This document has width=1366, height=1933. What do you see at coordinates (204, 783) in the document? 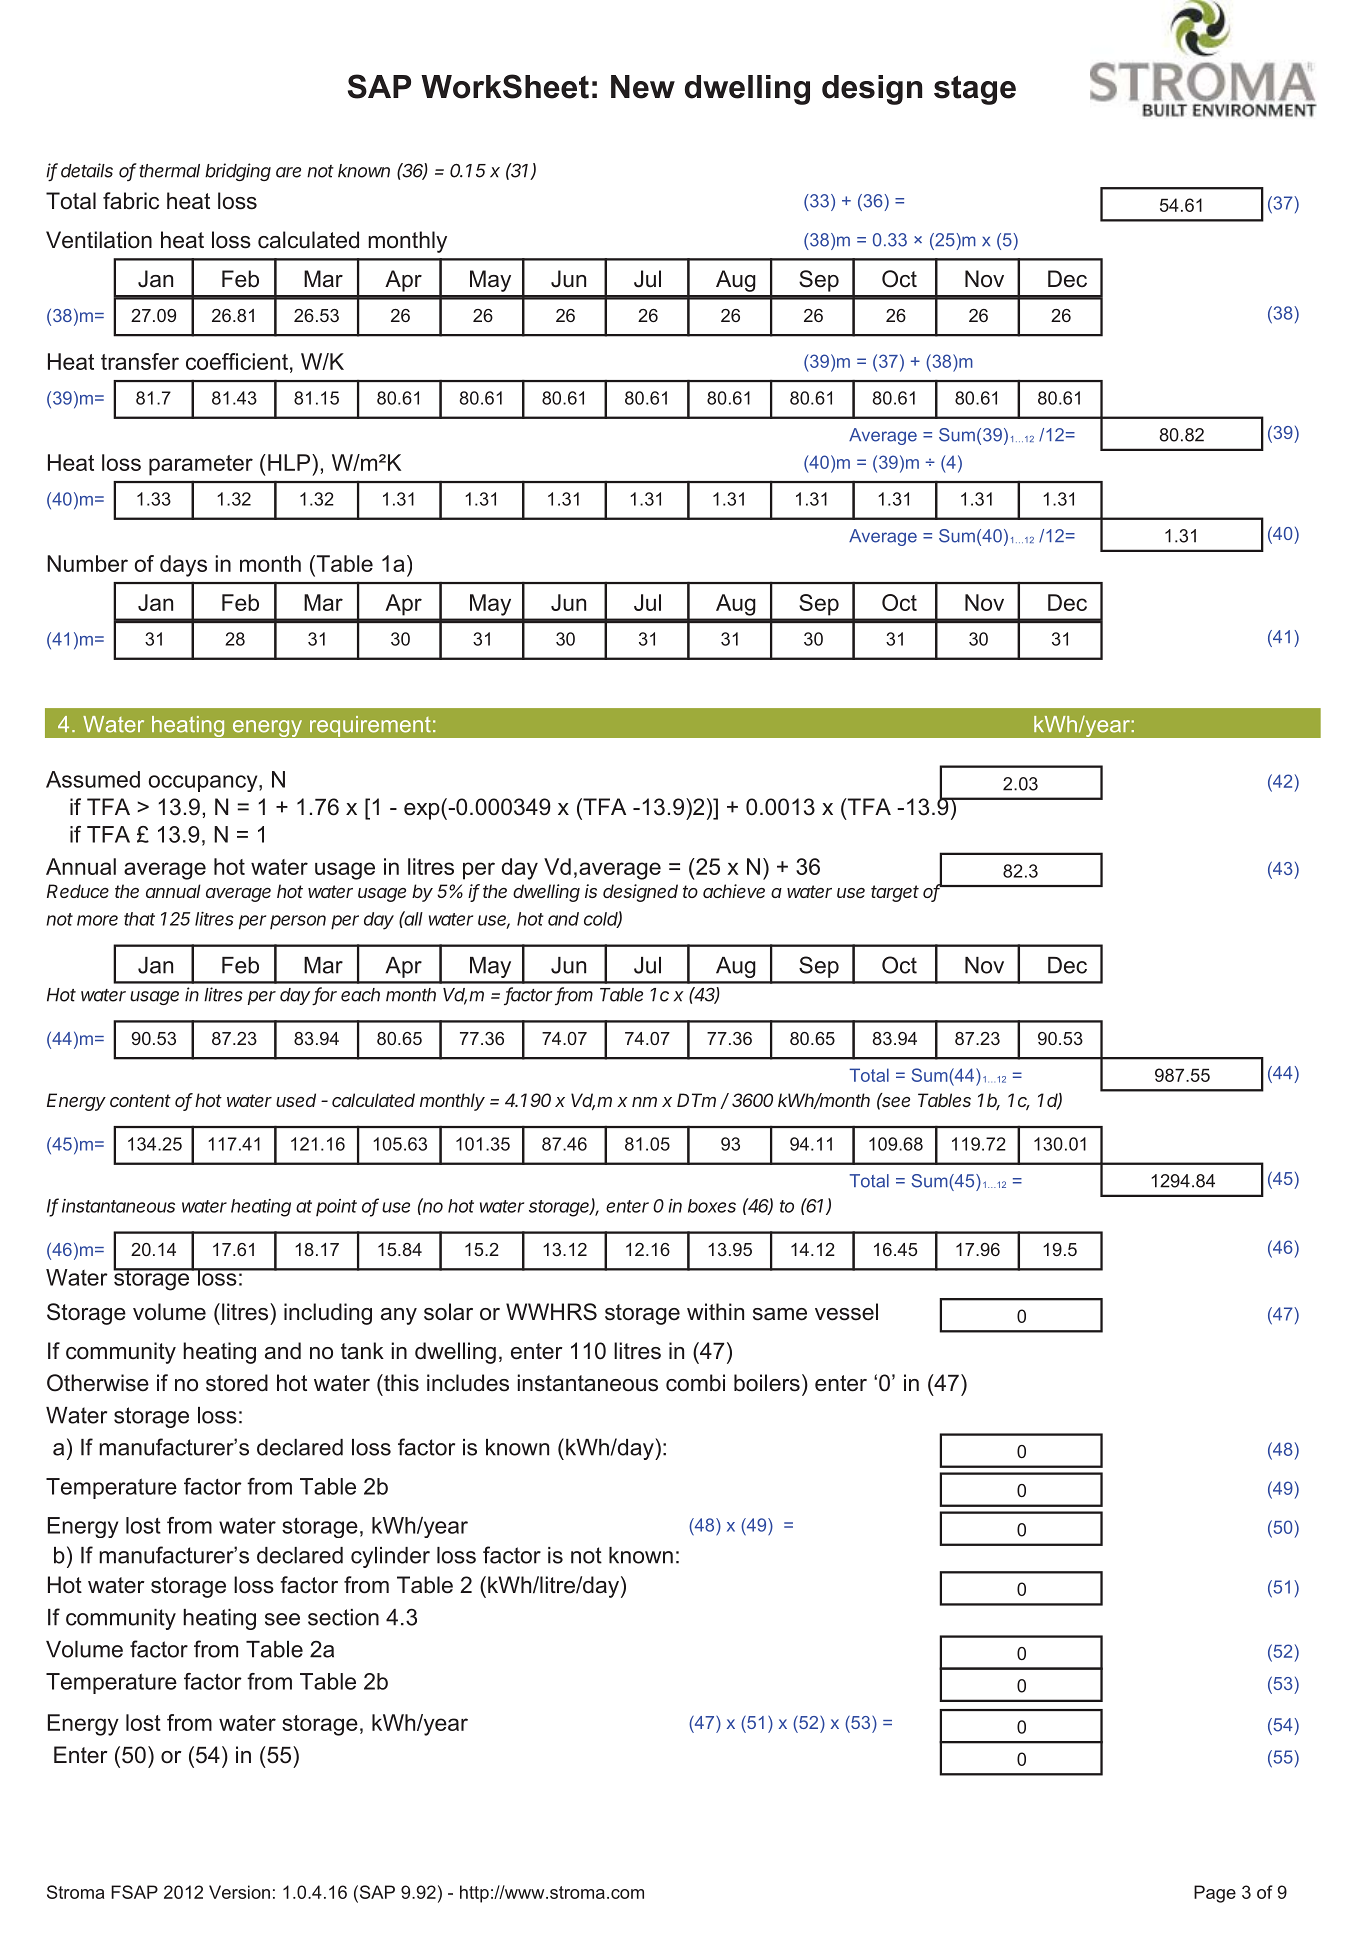
I see `occupancy` at bounding box center [204, 783].
